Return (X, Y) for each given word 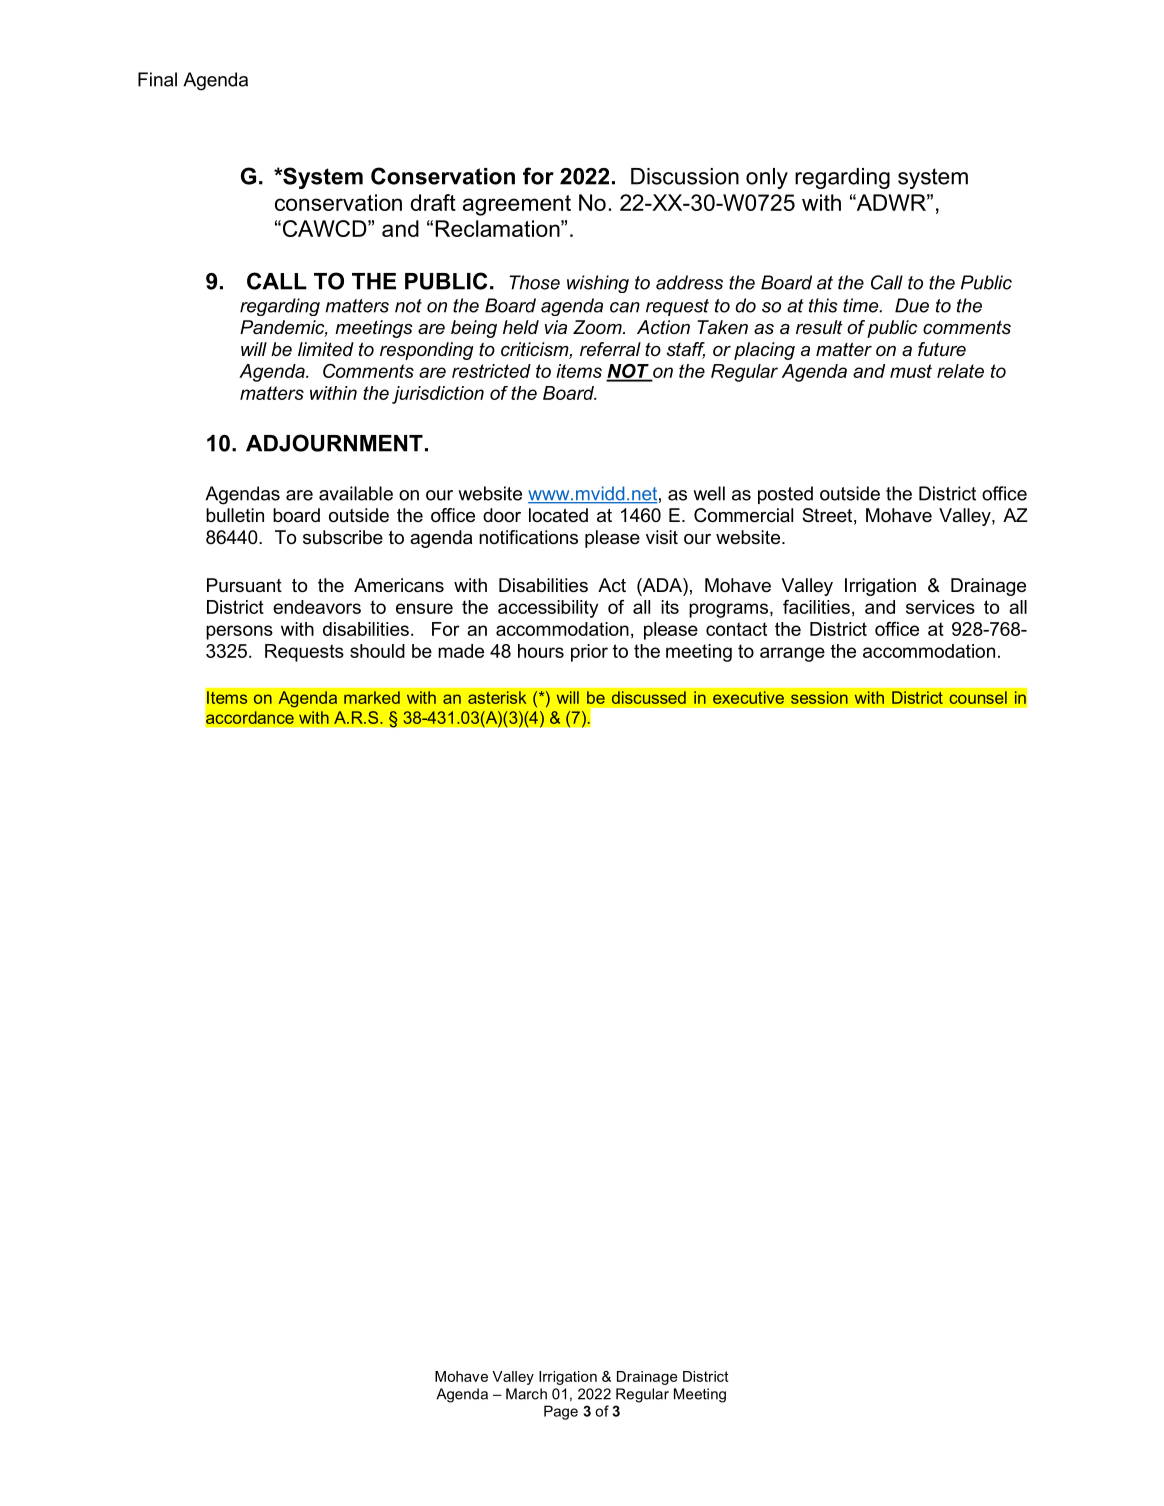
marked (372, 697)
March (526, 1394)
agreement (517, 205)
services (940, 607)
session (819, 697)
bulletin (235, 515)
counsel (978, 697)
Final (157, 79)
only (767, 178)
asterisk (497, 697)
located (558, 515)
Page (561, 1412)
